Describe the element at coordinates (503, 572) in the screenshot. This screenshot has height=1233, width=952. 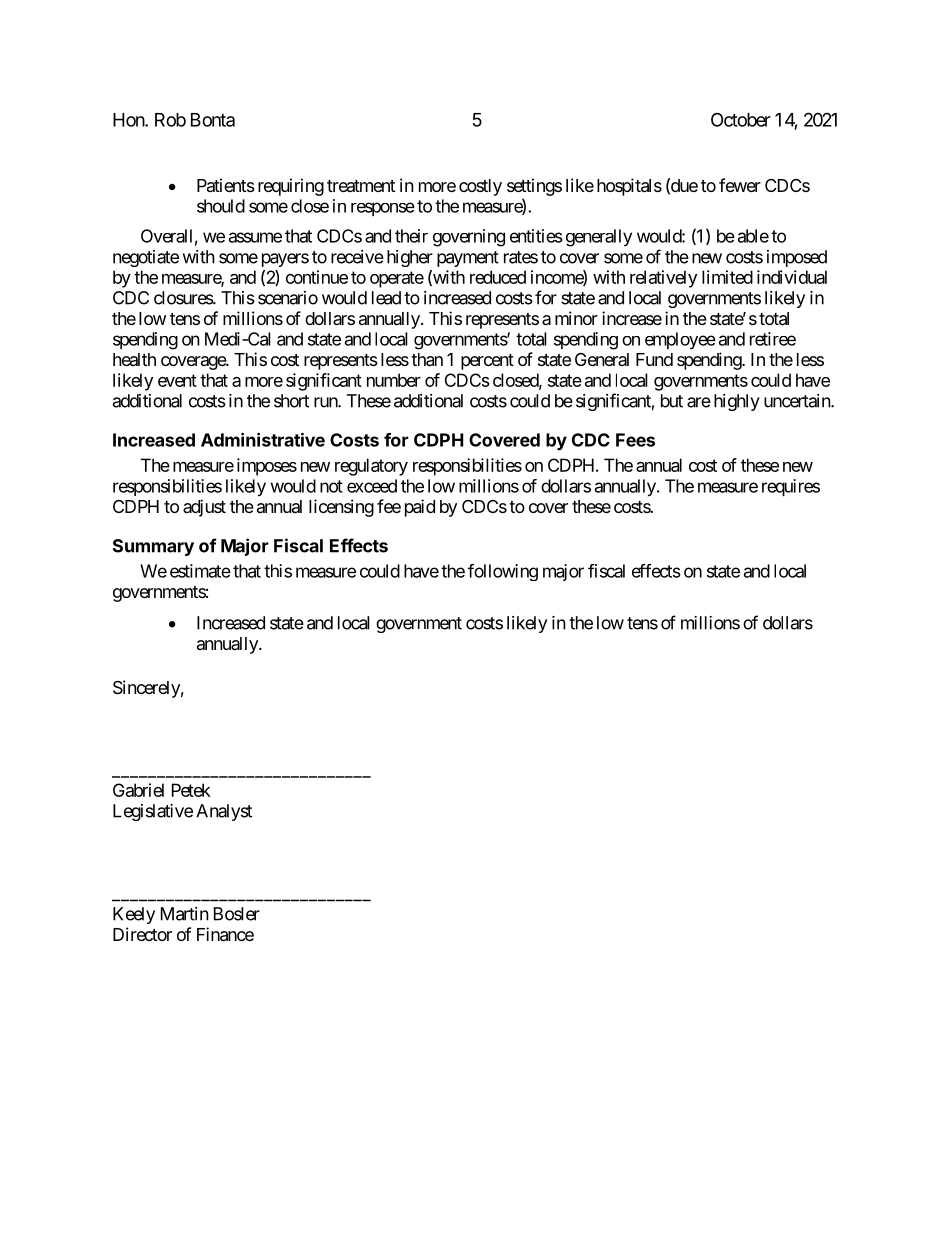
I see `following` at that location.
